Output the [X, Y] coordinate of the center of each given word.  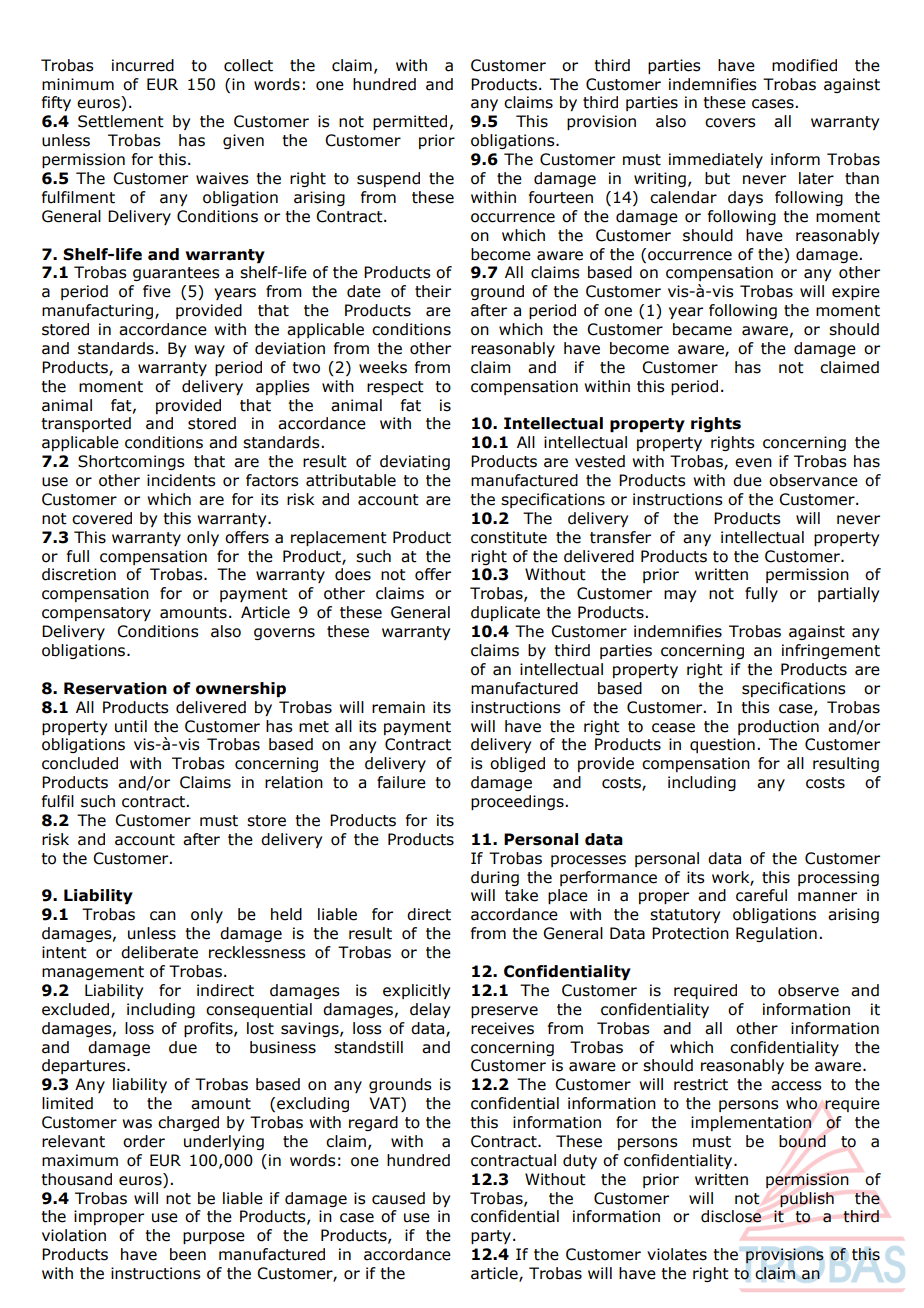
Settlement [121, 121]
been [188, 1254]
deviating [415, 462]
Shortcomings [131, 462]
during [495, 878]
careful [761, 895]
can [163, 916]
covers [730, 123]
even [753, 463]
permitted [410, 122]
